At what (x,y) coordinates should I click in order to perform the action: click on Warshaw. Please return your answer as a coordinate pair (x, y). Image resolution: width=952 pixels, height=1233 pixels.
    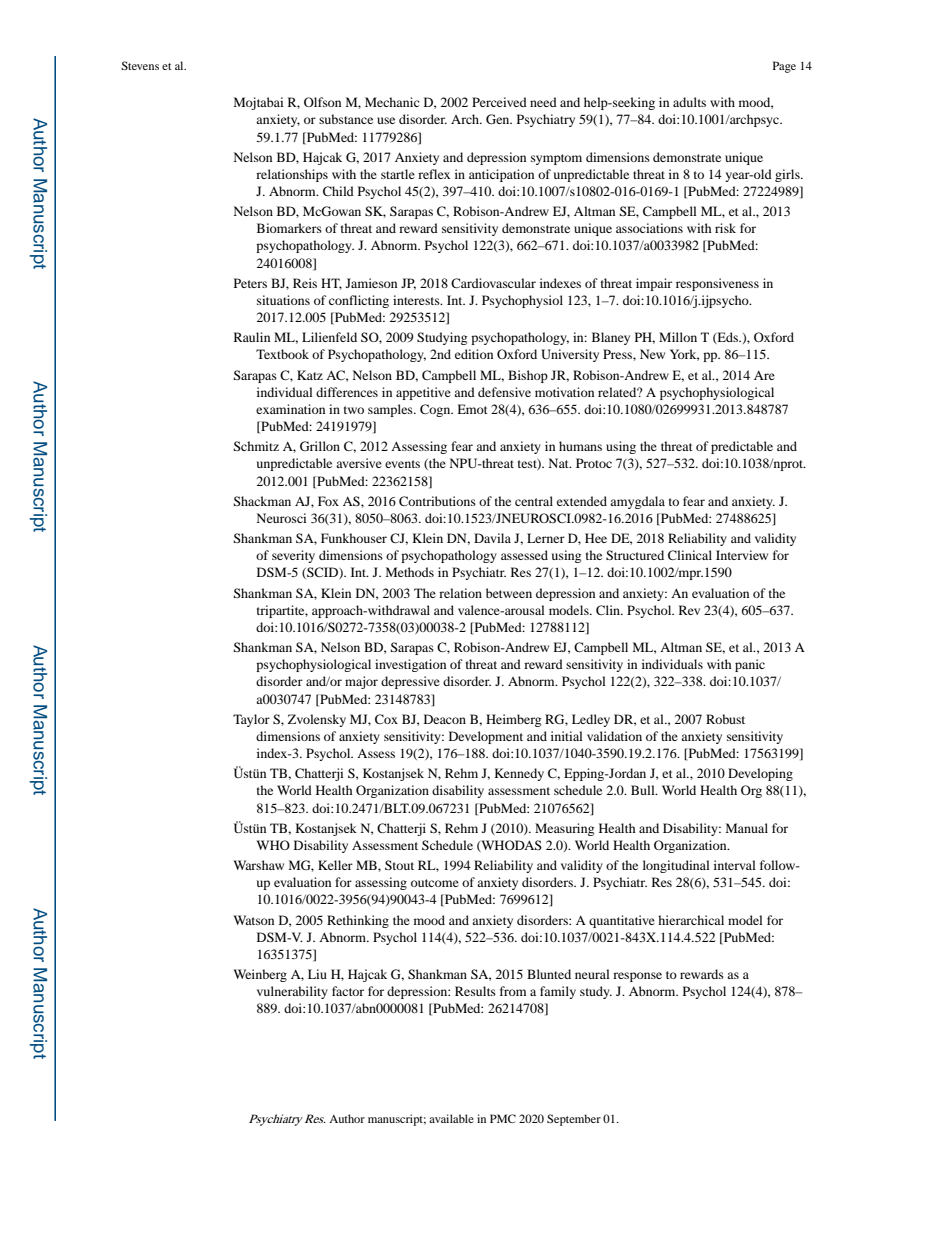
    Looking at the image, I should click on (258, 865).
